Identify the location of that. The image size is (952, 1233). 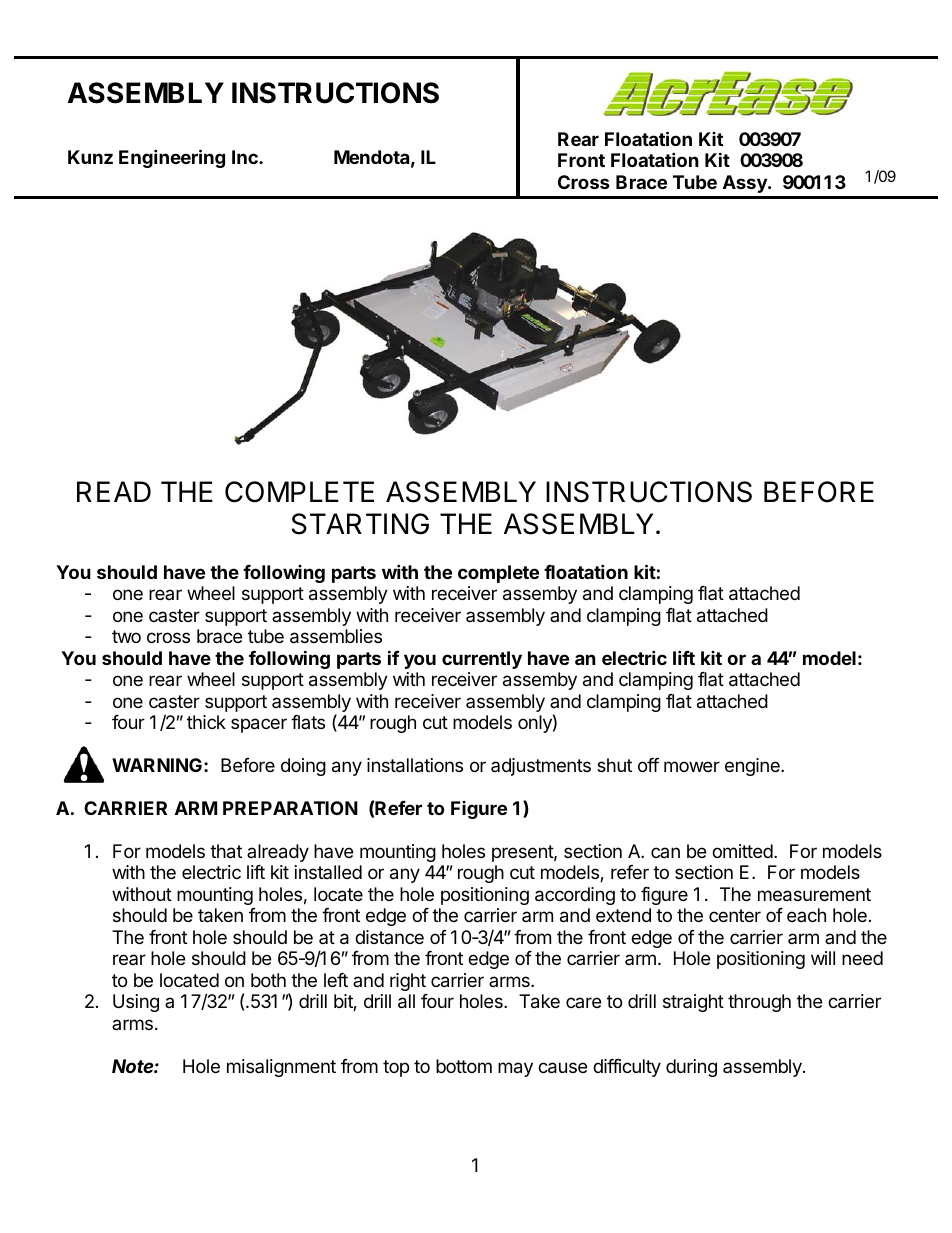
(226, 851).
